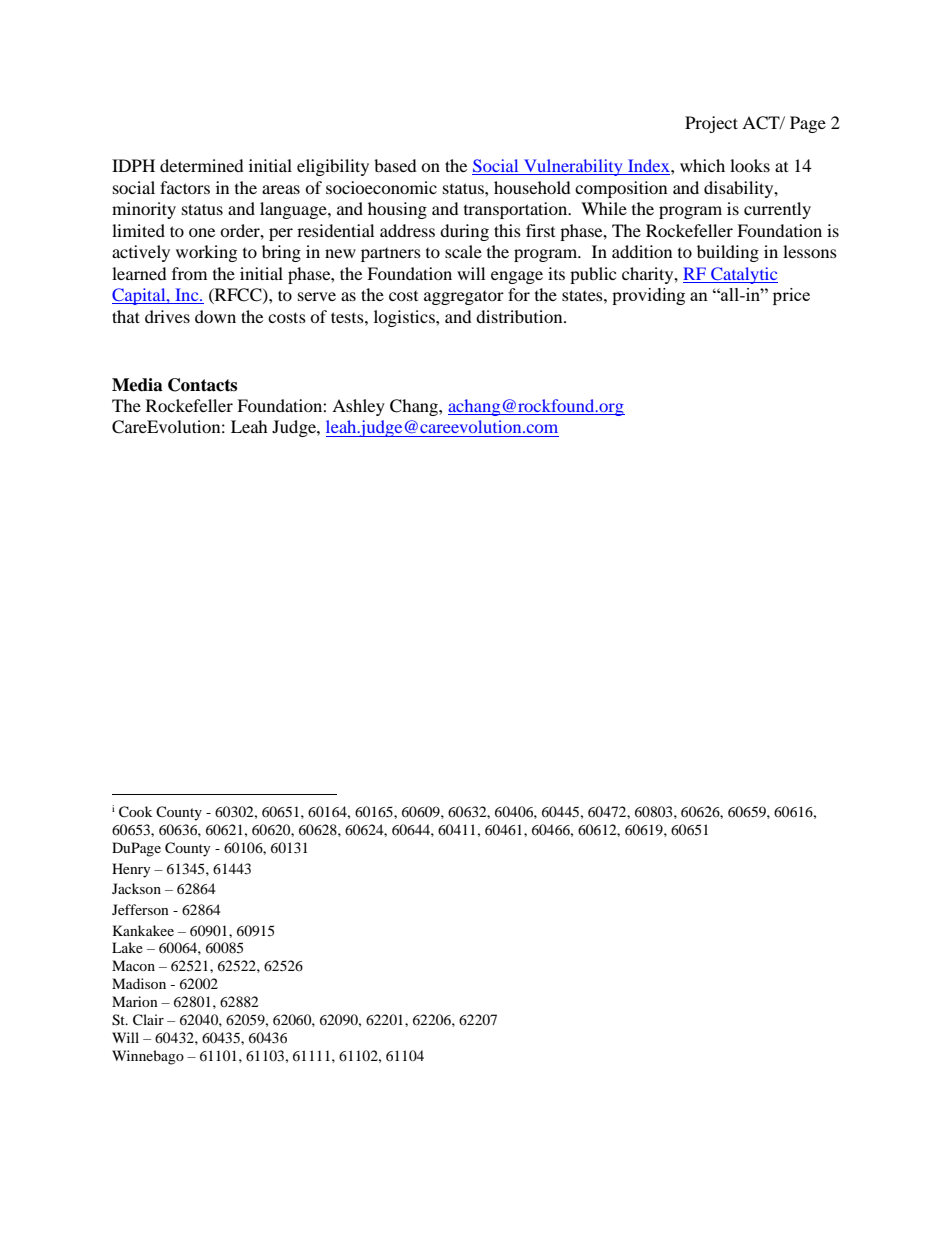 The image size is (952, 1233). I want to click on Madison, so click(139, 983).
